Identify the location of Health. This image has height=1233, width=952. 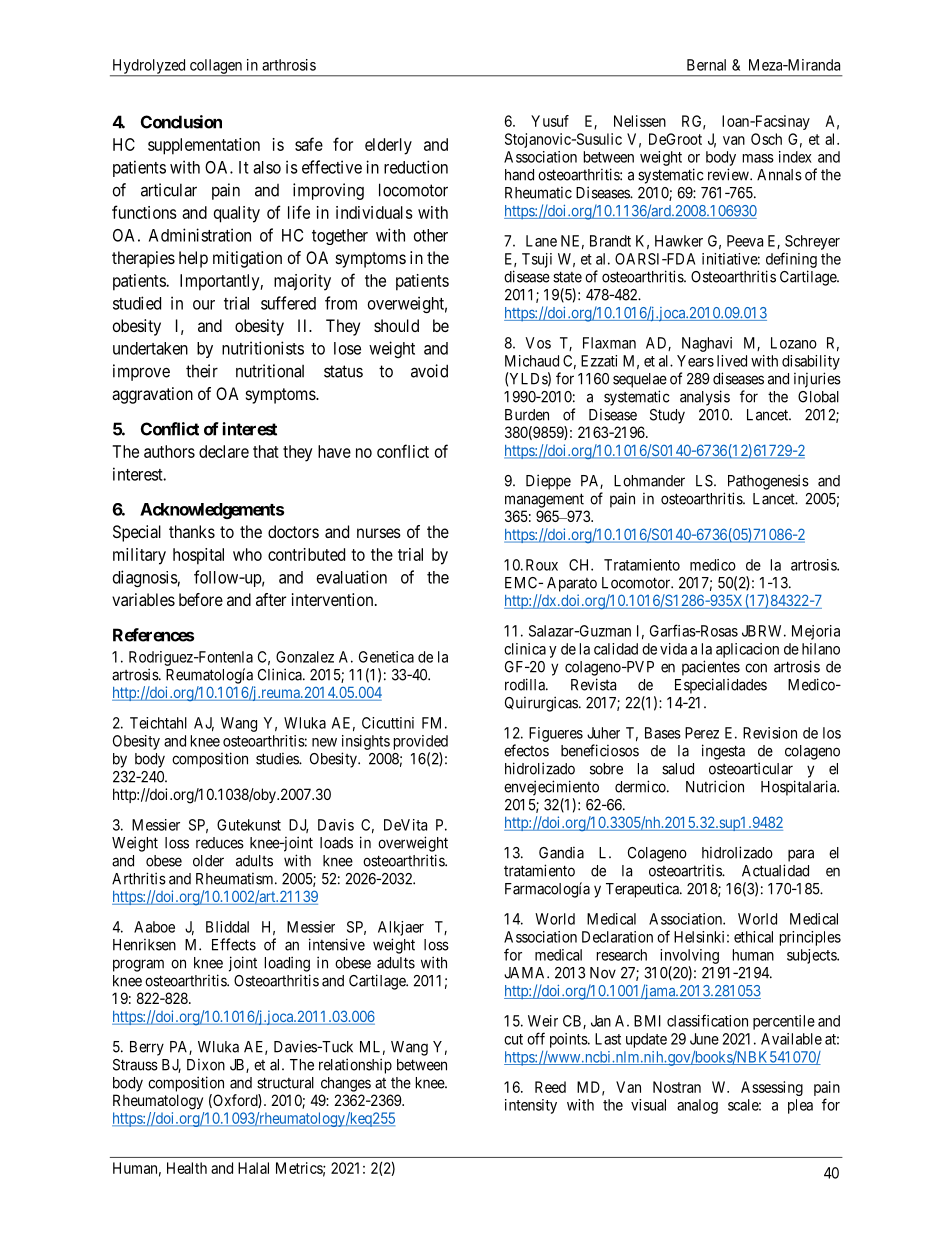
(187, 1168).
